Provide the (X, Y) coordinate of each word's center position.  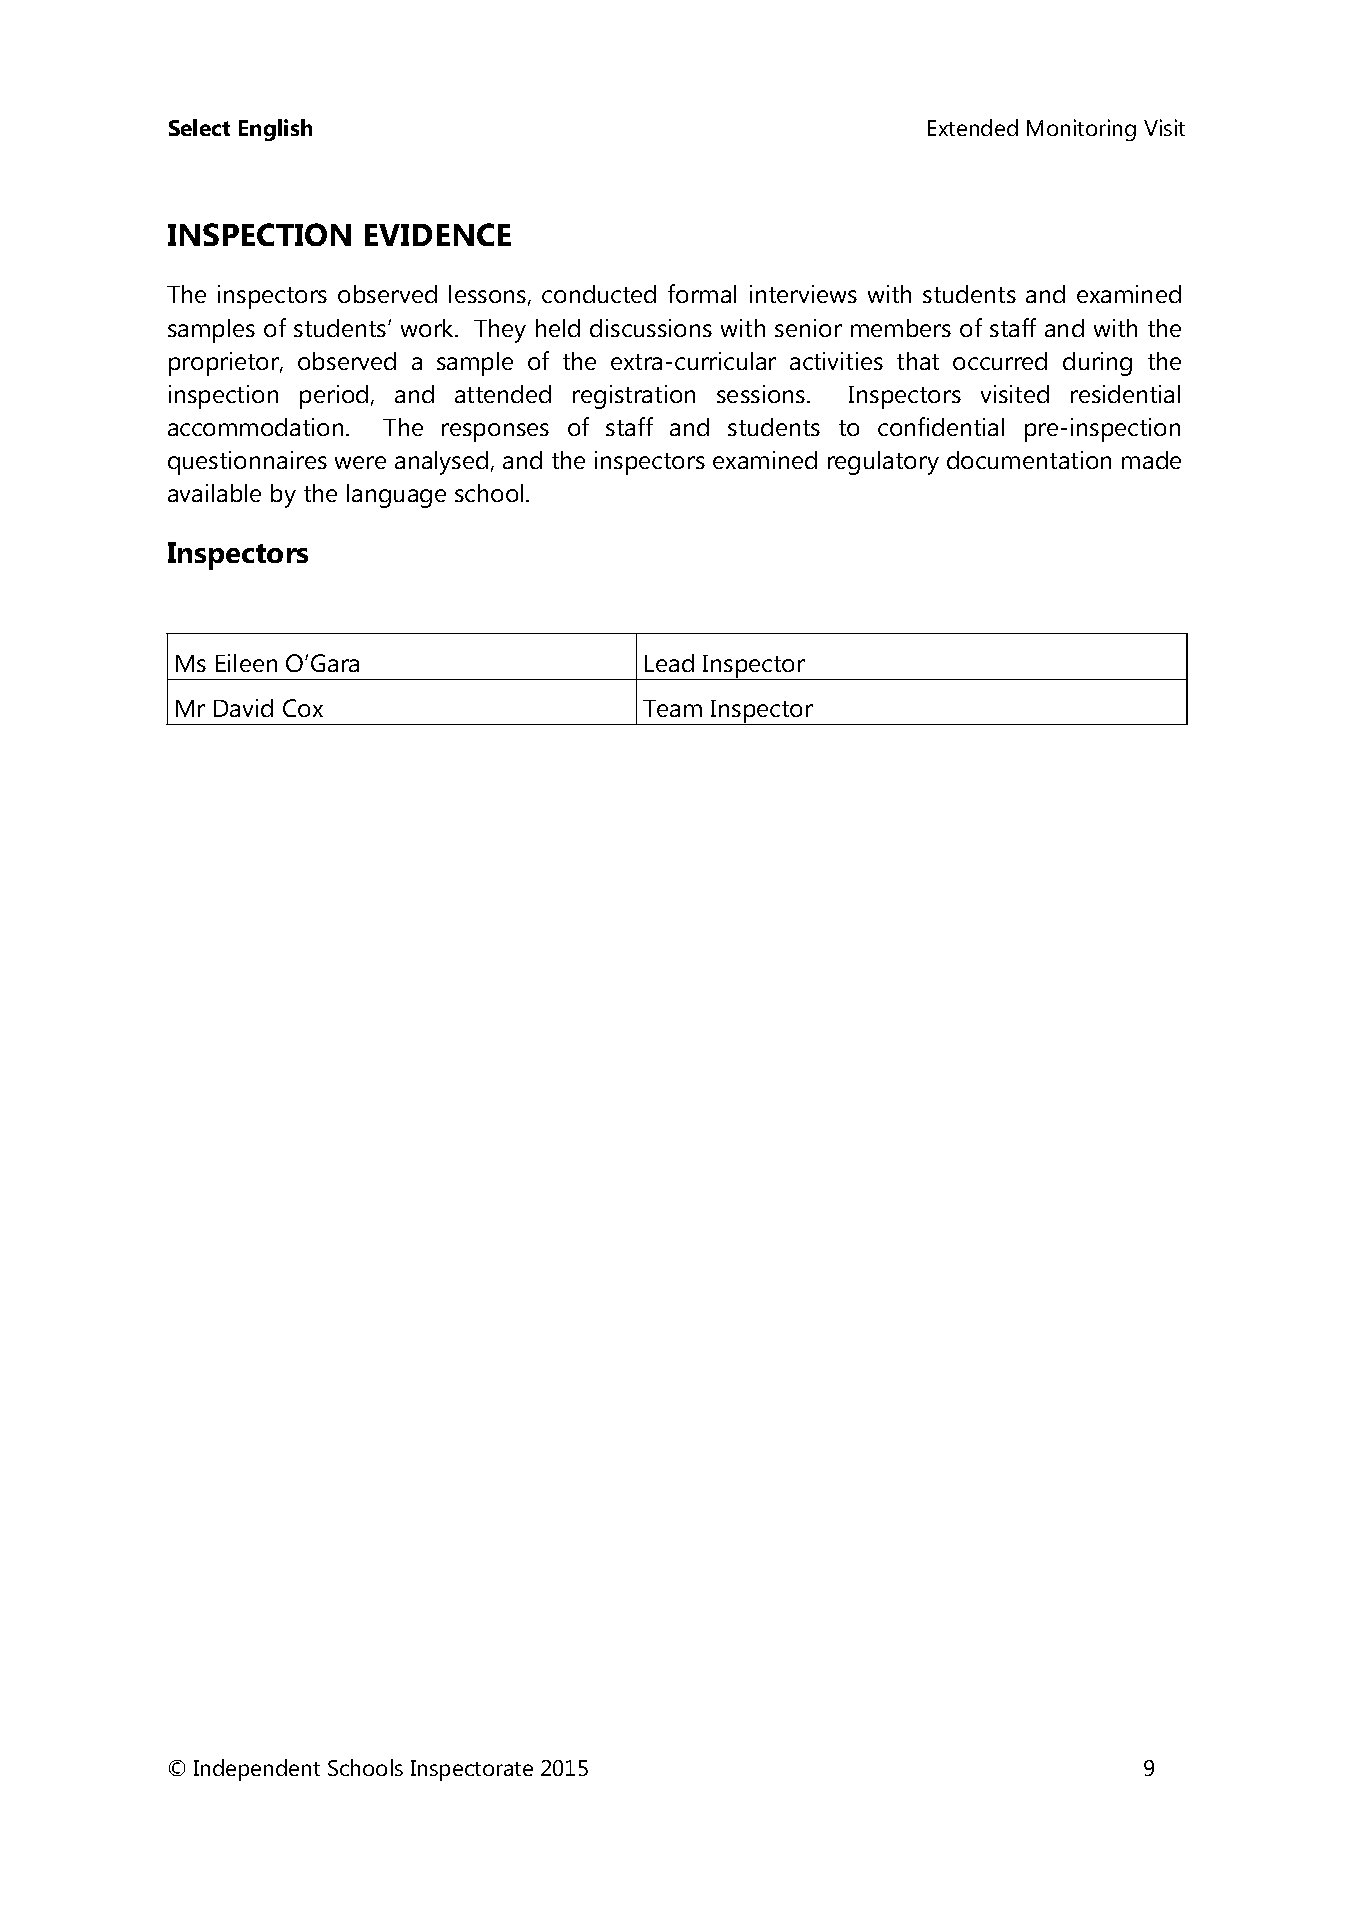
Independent (257, 1770)
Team (672, 708)
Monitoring (1081, 130)
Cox (303, 708)
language (396, 496)
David (243, 708)
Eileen (246, 663)
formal (702, 293)
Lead (669, 663)
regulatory (883, 463)
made (1151, 460)
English (275, 130)
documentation (1029, 460)
